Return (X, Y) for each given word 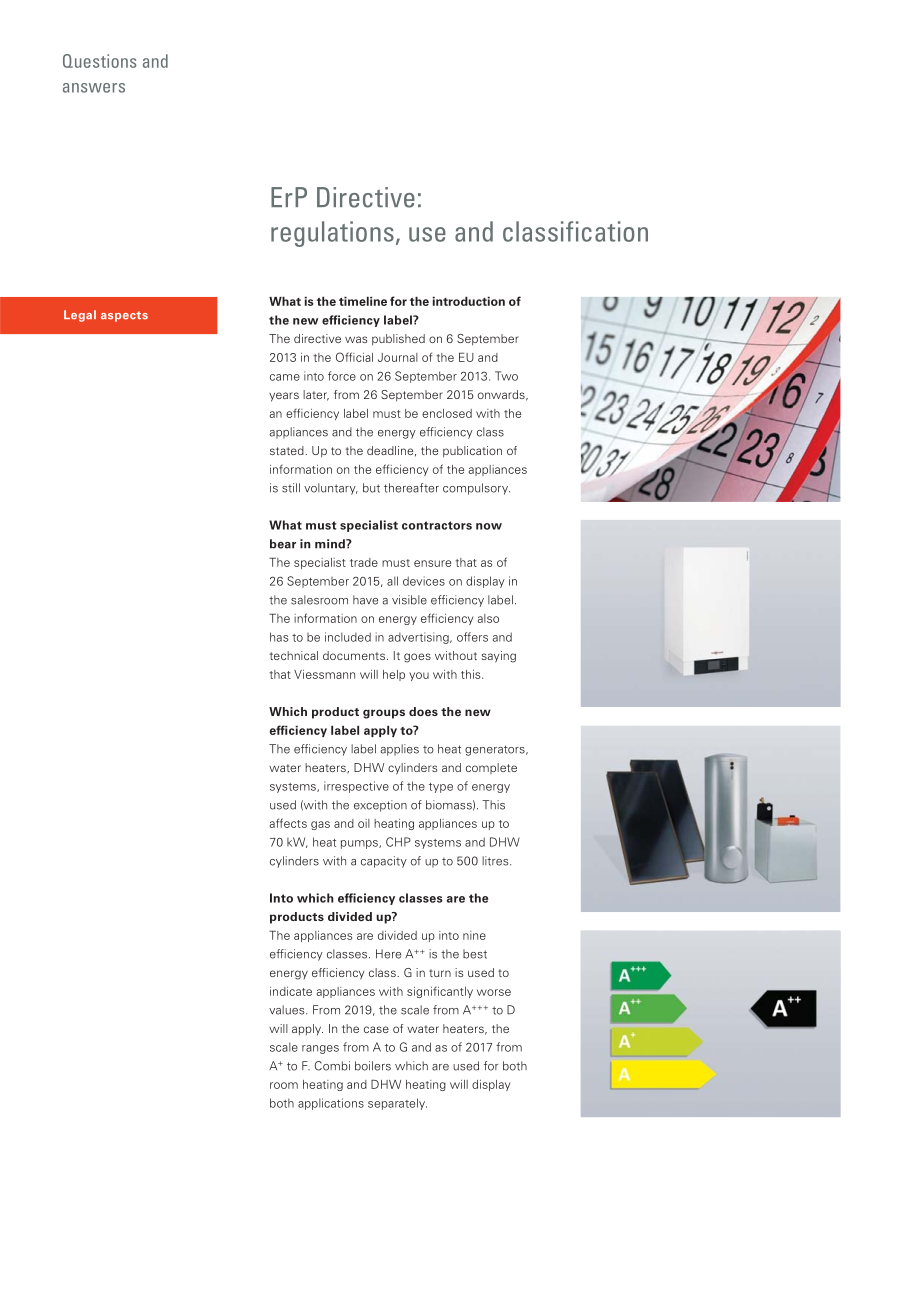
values (288, 1010)
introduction (468, 301)
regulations (332, 234)
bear (283, 544)
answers (94, 88)
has (279, 637)
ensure (432, 563)
